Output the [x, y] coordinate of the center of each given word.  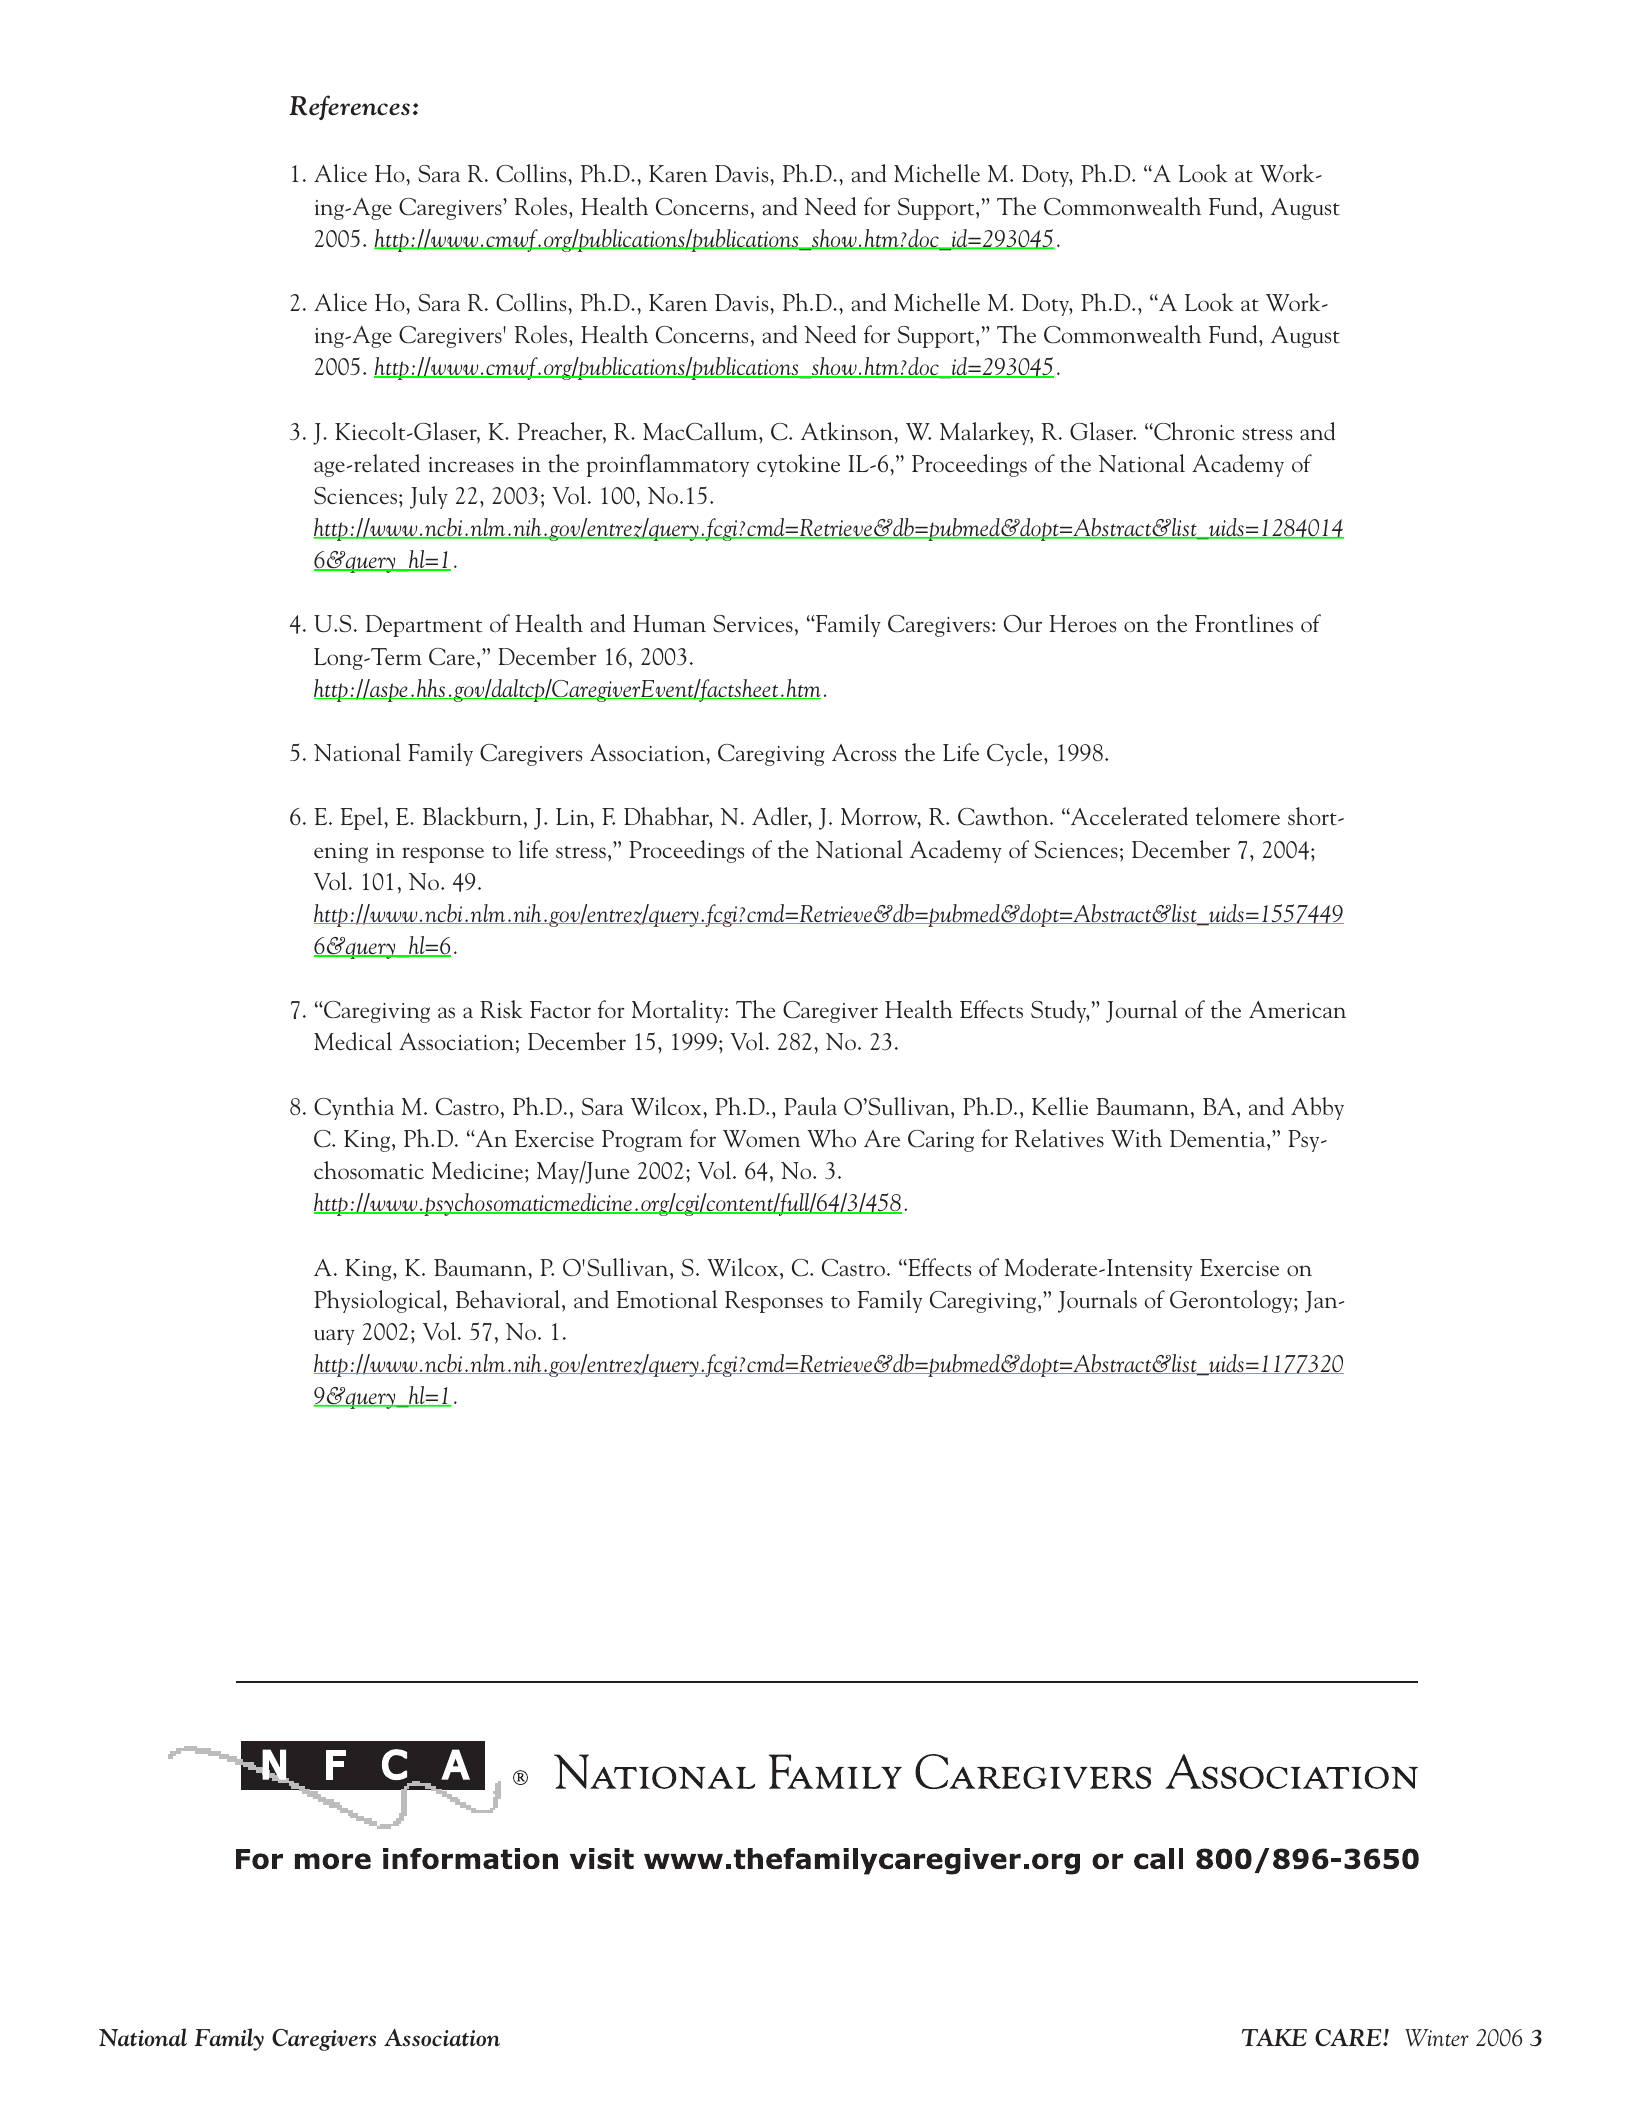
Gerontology [1232, 1301]
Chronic [1193, 431]
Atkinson [848, 431]
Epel [363, 818]
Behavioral [509, 1299]
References [349, 107]
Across [864, 752]
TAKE [1274, 2037]
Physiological [379, 1301]
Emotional [667, 1299]
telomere [1238, 816]
